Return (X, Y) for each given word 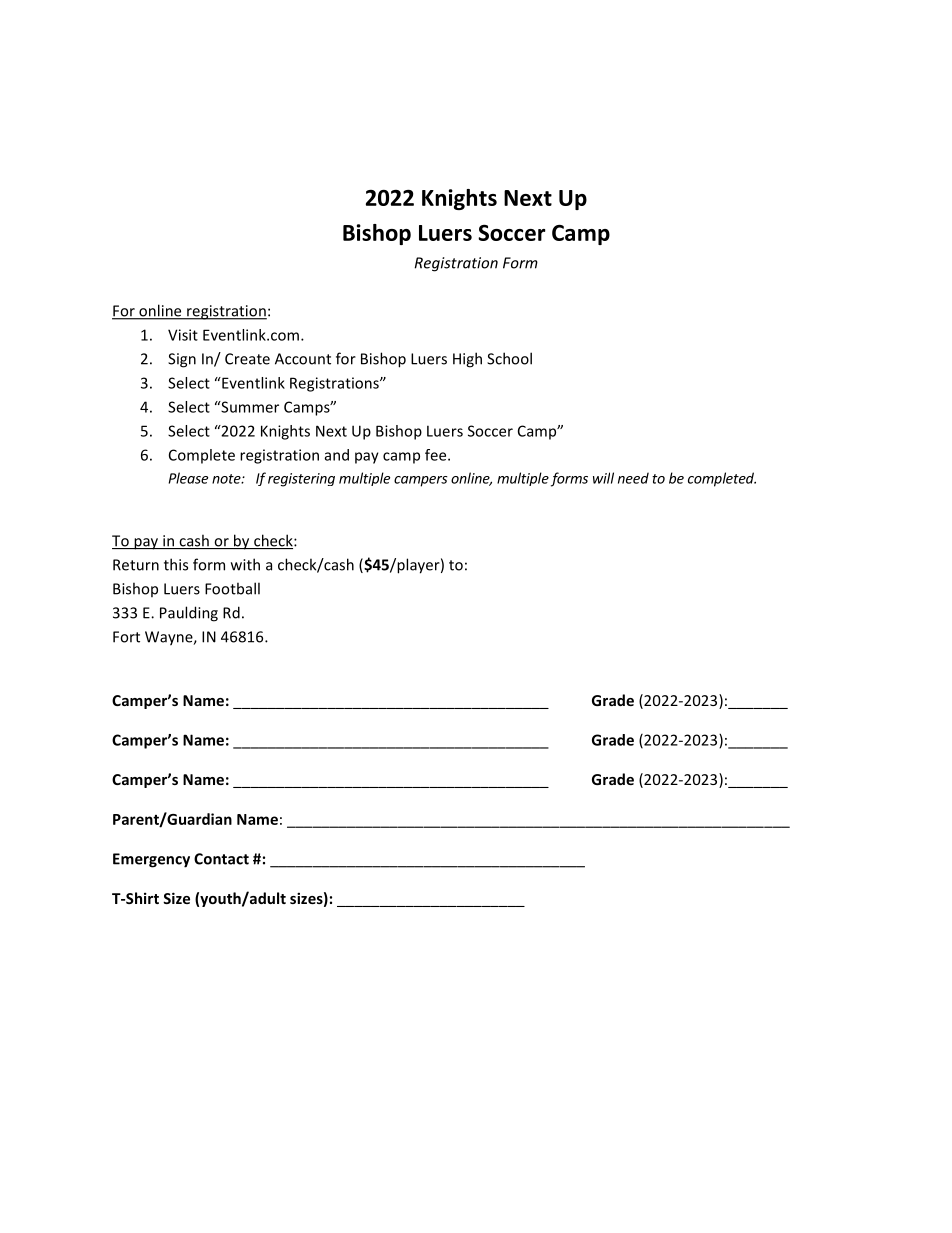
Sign (182, 360)
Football (232, 588)
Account (303, 359)
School (509, 358)
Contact (221, 859)
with (245, 564)
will (603, 478)
